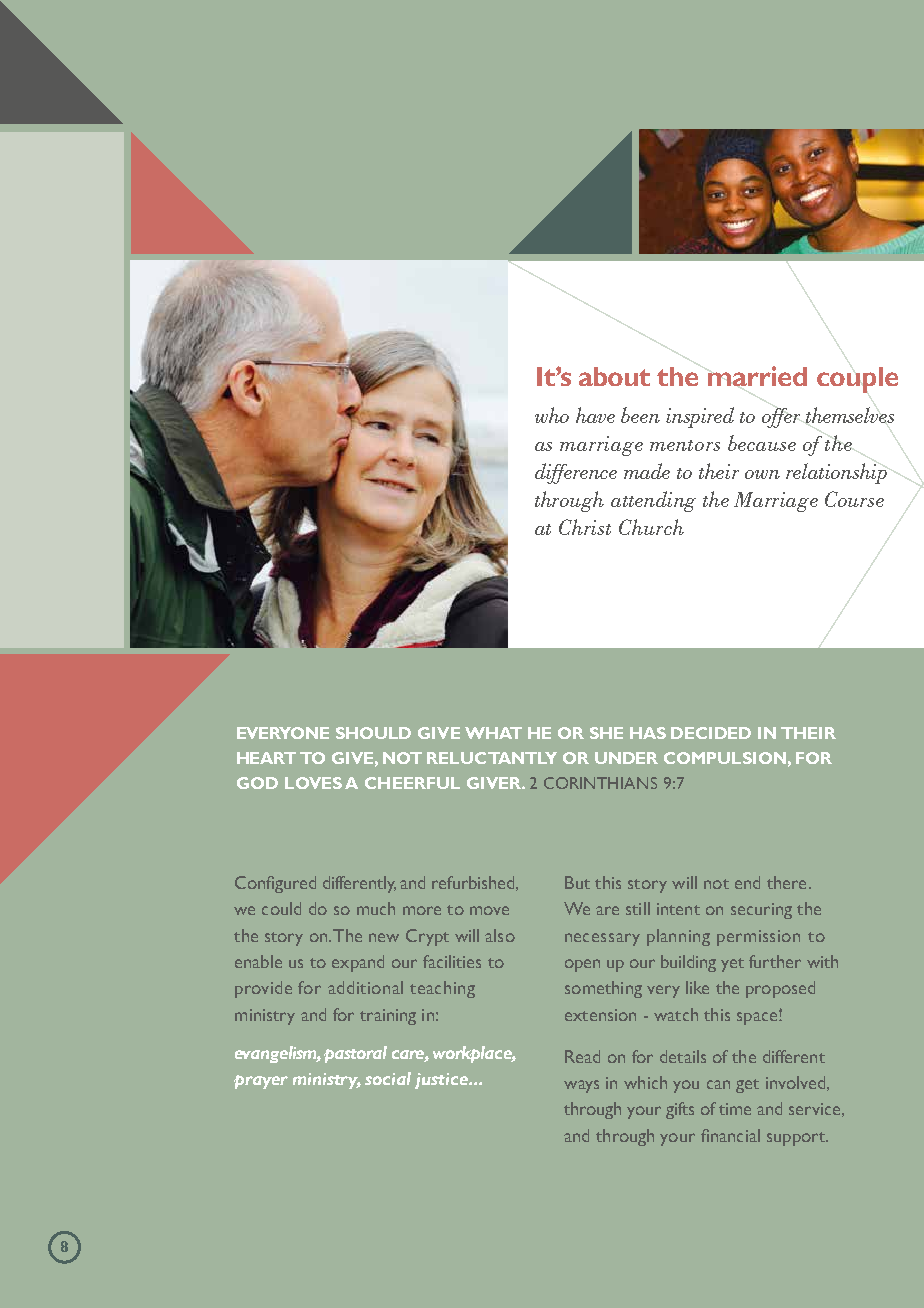 The height and width of the document is (1308, 924). What do you see at coordinates (552, 415) in the document?
I see `who` at bounding box center [552, 415].
